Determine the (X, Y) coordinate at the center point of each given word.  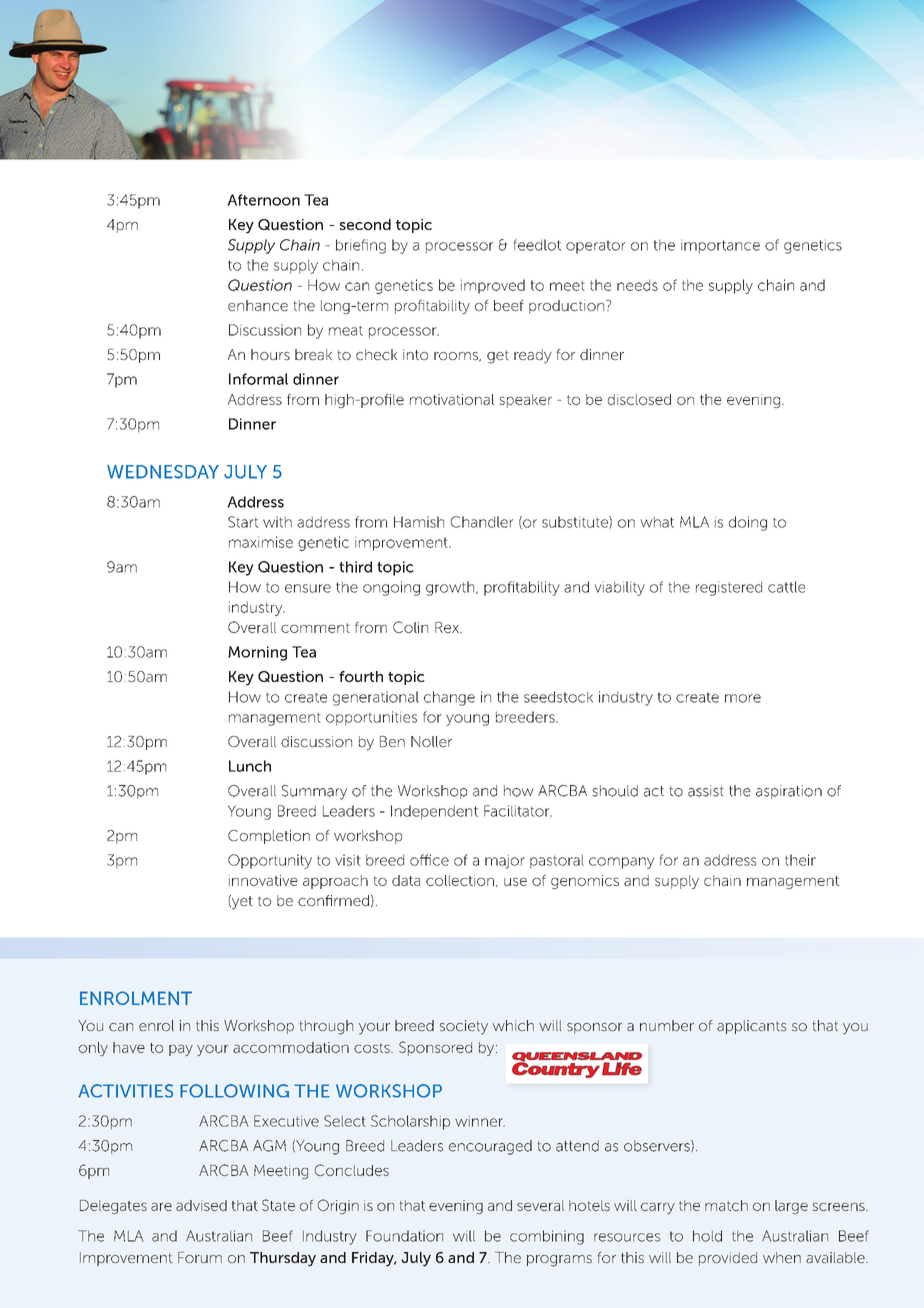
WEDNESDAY (163, 472)
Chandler (482, 522)
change (449, 698)
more (743, 698)
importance (720, 246)
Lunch (250, 766)
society (464, 1027)
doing (748, 523)
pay (181, 1050)
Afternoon (264, 200)
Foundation (404, 1236)
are (161, 1207)
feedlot (537, 245)
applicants (751, 1027)
